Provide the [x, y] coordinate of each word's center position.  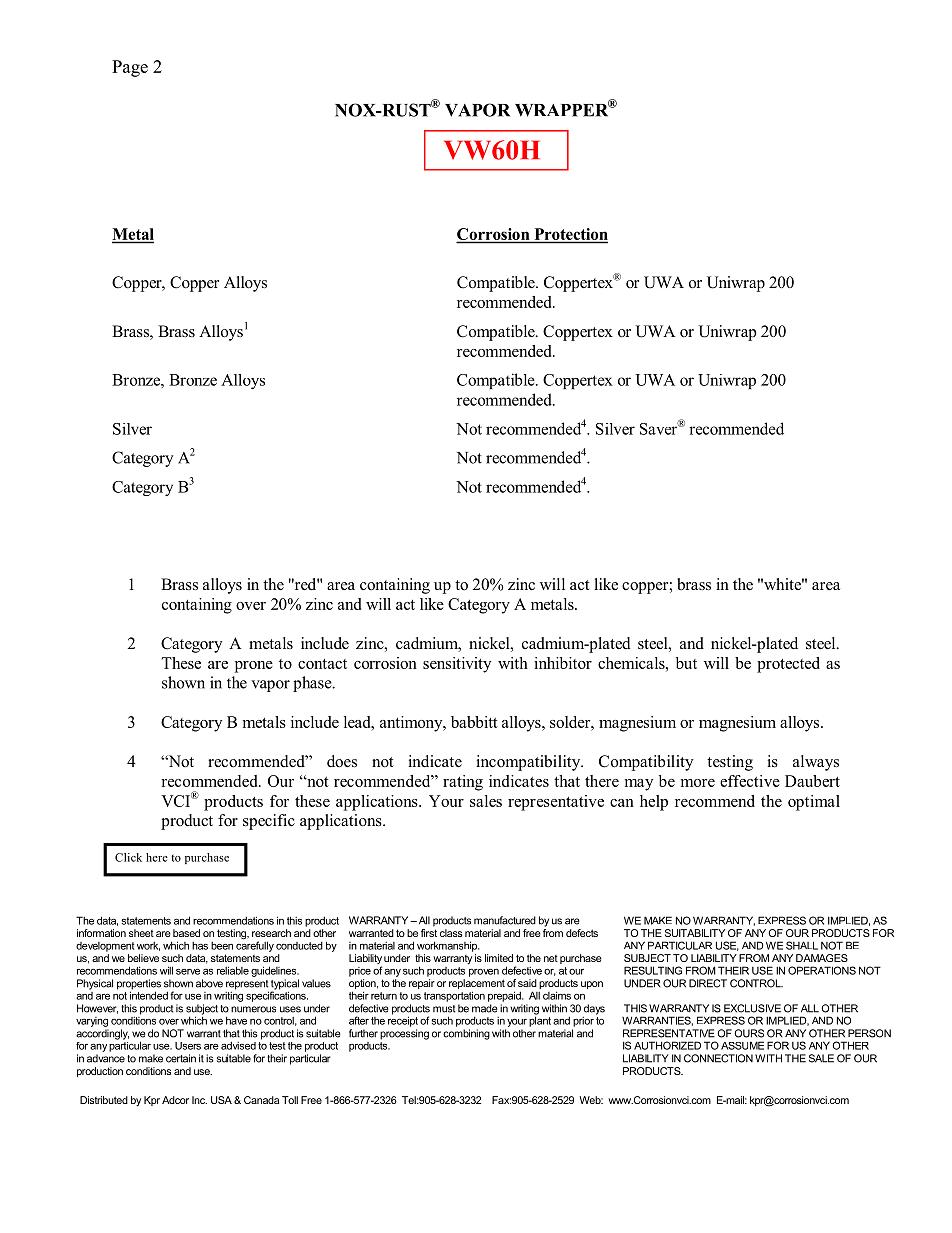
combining [466, 1034]
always [816, 763]
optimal [814, 803]
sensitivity [457, 665]
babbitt [474, 722]
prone [254, 667]
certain [181, 1058]
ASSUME [742, 1045]
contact [322, 664]
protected [788, 665]
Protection [570, 235]
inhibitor [563, 663]
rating [463, 783]
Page [130, 68]
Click [128, 857]
